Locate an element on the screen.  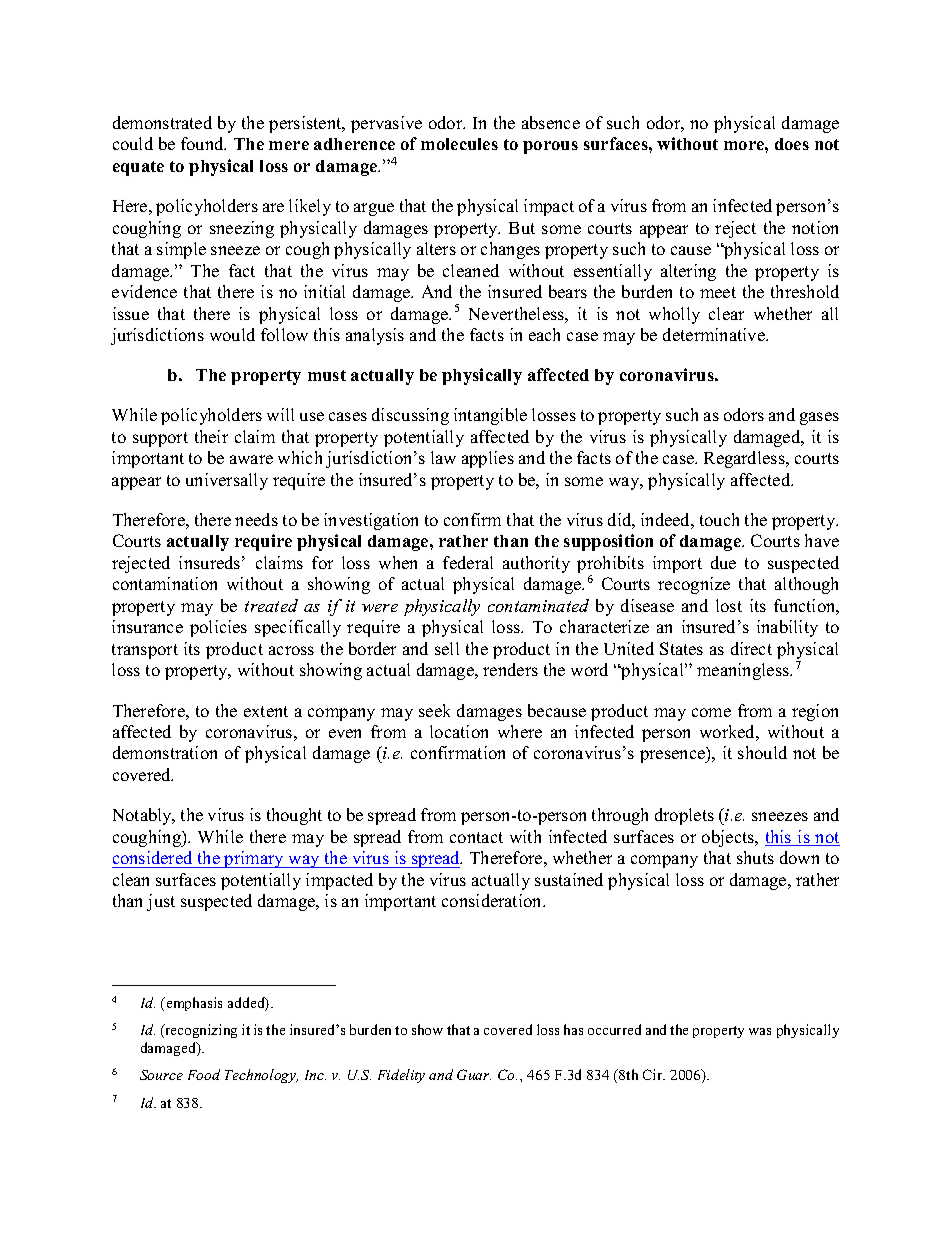
molecules is located at coordinates (459, 144).
